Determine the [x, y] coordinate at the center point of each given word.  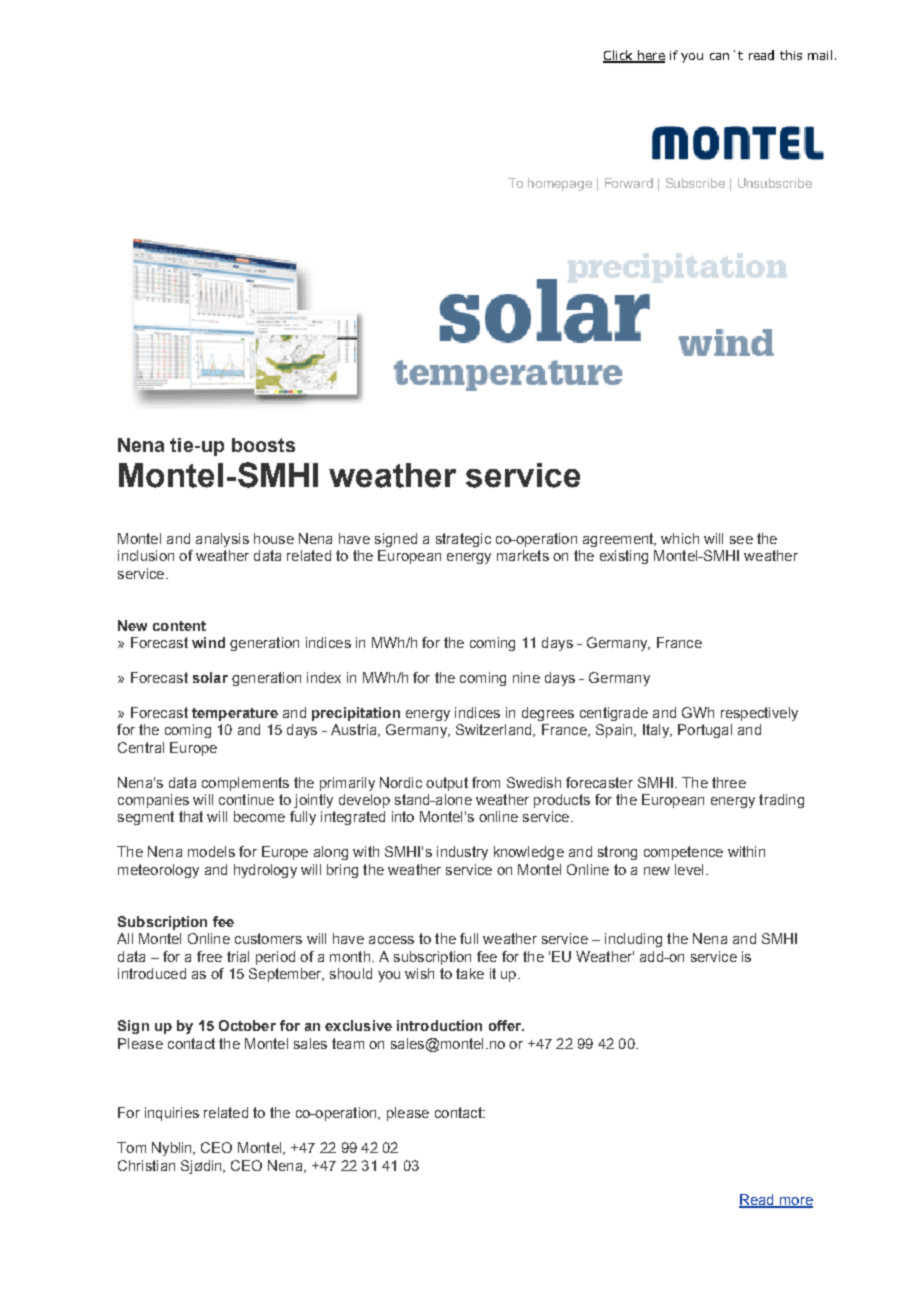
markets [523, 555]
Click [619, 56]
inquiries [172, 1114]
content [179, 626]
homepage [560, 184]
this [791, 55]
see [741, 540]
